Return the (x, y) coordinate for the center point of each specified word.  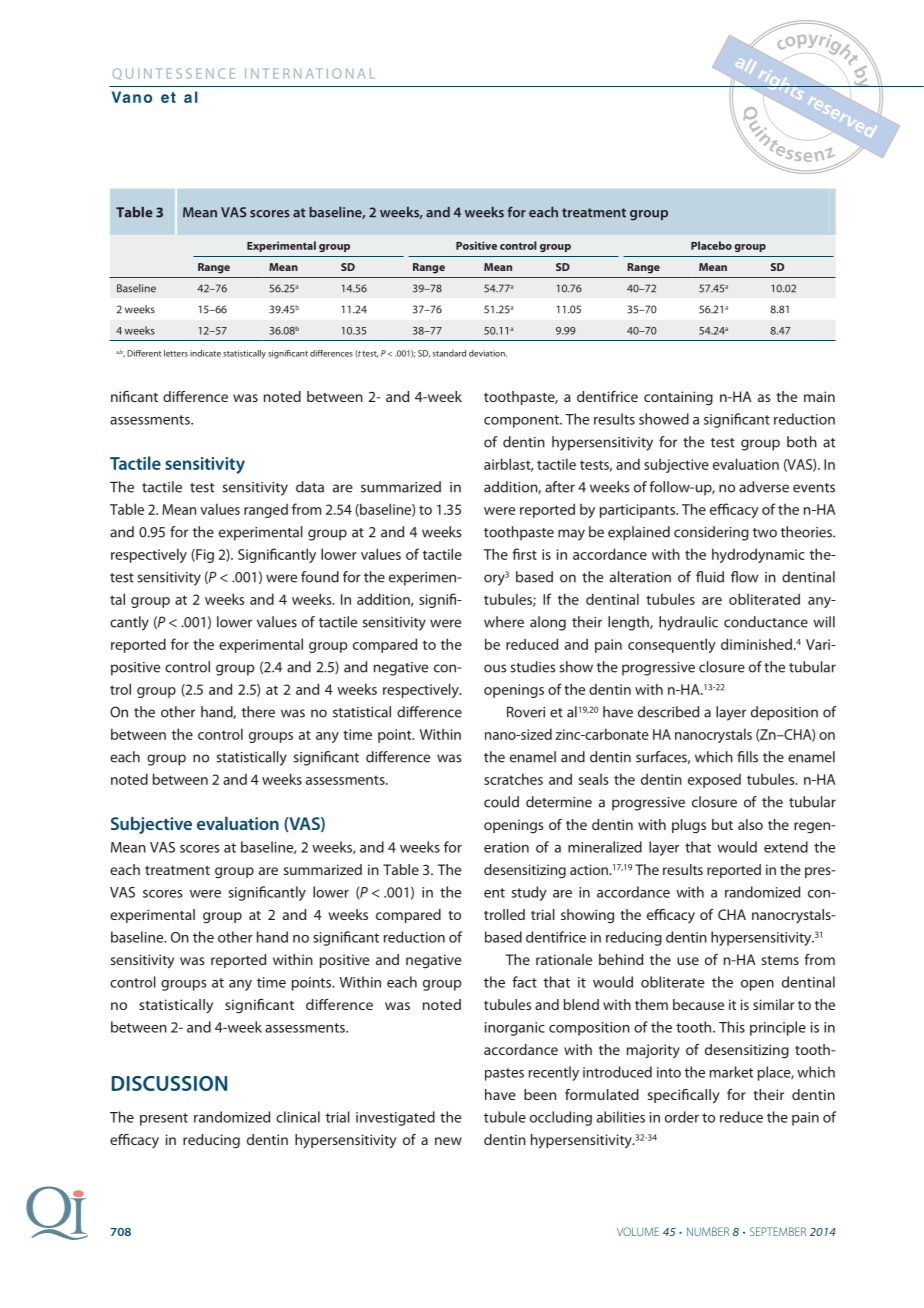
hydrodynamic (758, 555)
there (258, 712)
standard (449, 353)
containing (678, 398)
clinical (298, 1117)
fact (524, 982)
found (320, 577)
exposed (714, 781)
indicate (205, 353)
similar (773, 1004)
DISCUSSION (169, 1083)
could (501, 802)
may (571, 535)
